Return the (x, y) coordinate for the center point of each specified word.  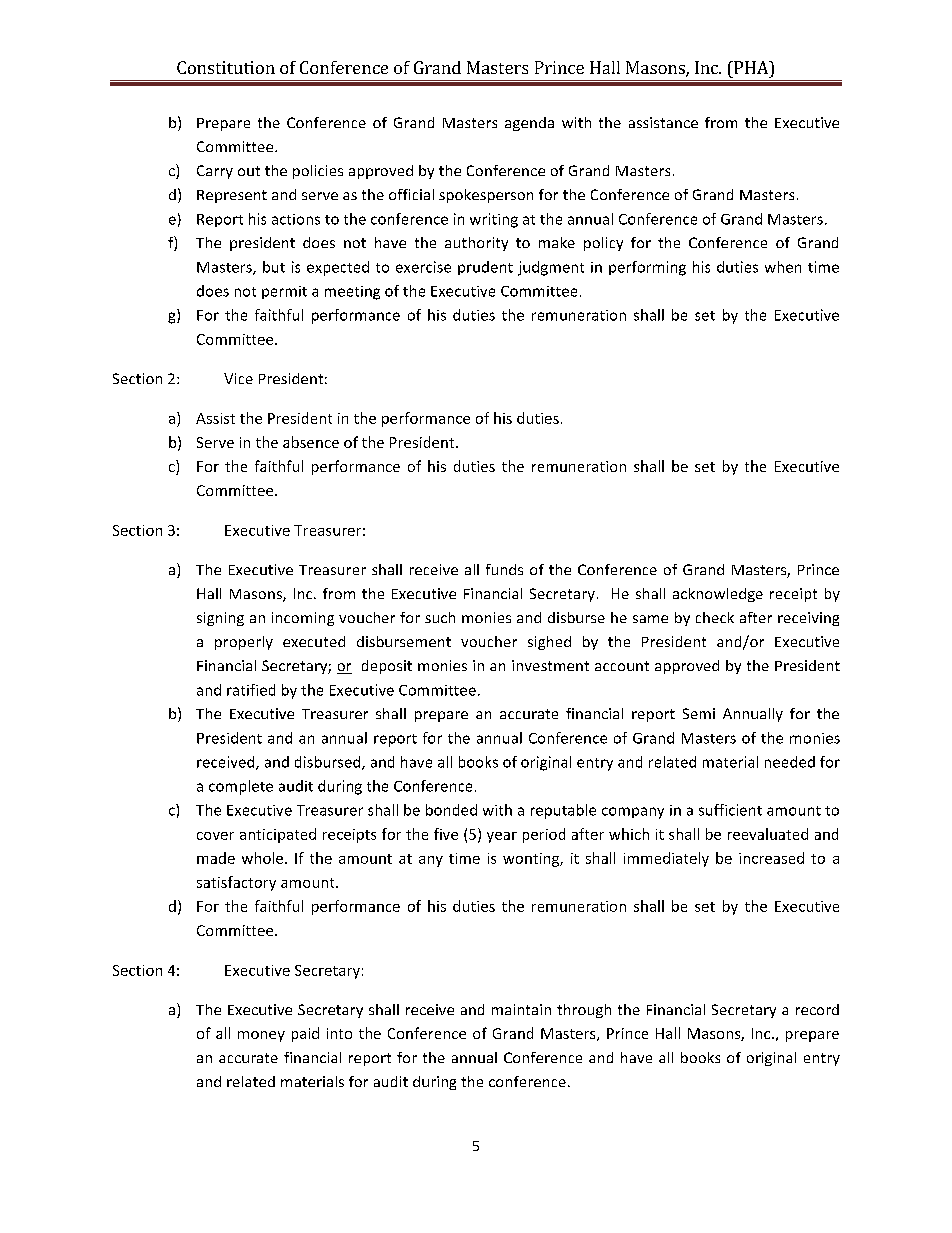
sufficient (730, 810)
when (783, 267)
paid (305, 1034)
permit (284, 292)
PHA (751, 67)
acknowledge (718, 595)
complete (241, 787)
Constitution (226, 67)
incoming (303, 619)
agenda (529, 124)
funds (504, 569)
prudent (485, 268)
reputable (563, 811)
